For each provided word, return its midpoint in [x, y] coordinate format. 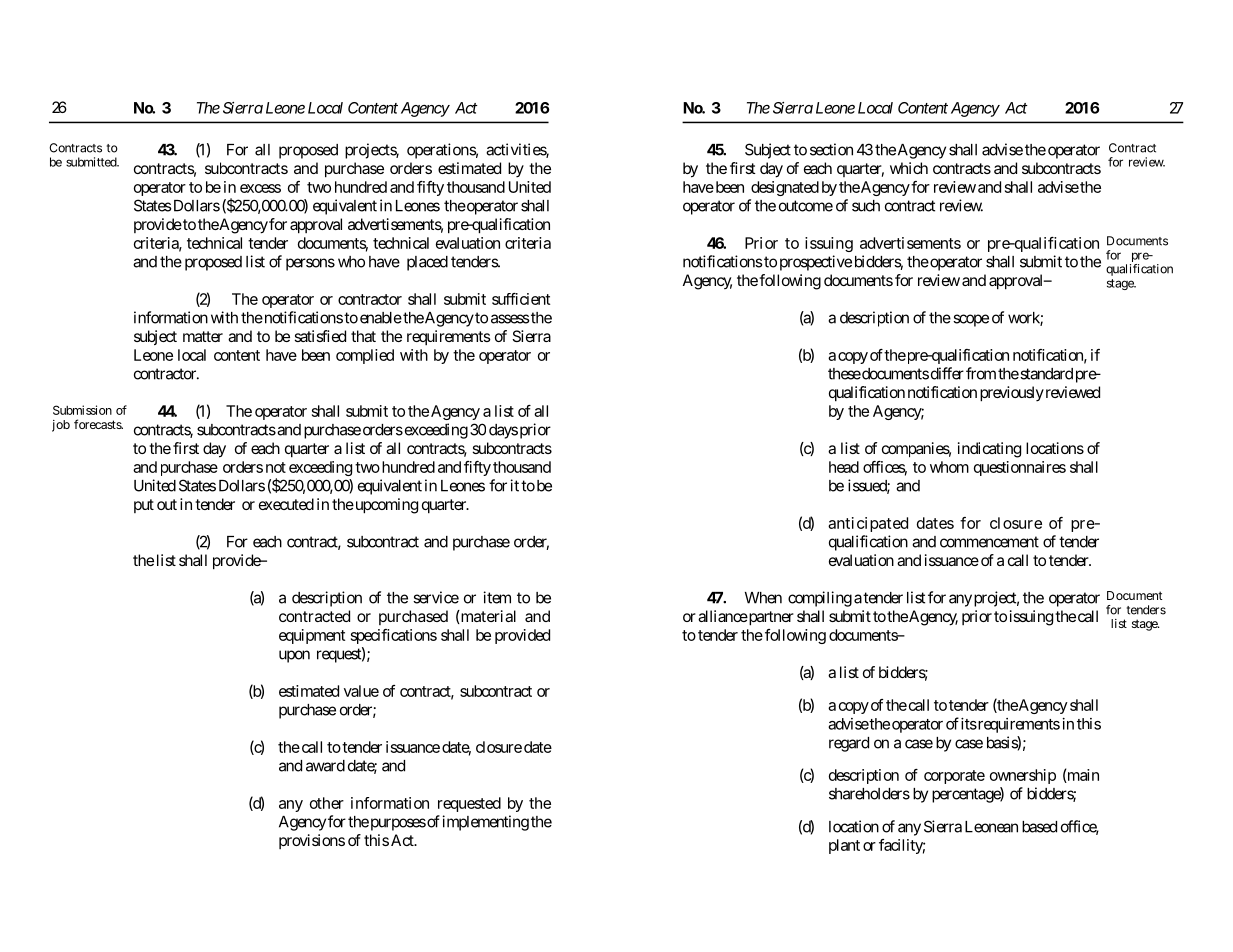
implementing [486, 823]
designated [785, 188]
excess [260, 188]
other [327, 803]
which [909, 168]
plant [844, 846]
